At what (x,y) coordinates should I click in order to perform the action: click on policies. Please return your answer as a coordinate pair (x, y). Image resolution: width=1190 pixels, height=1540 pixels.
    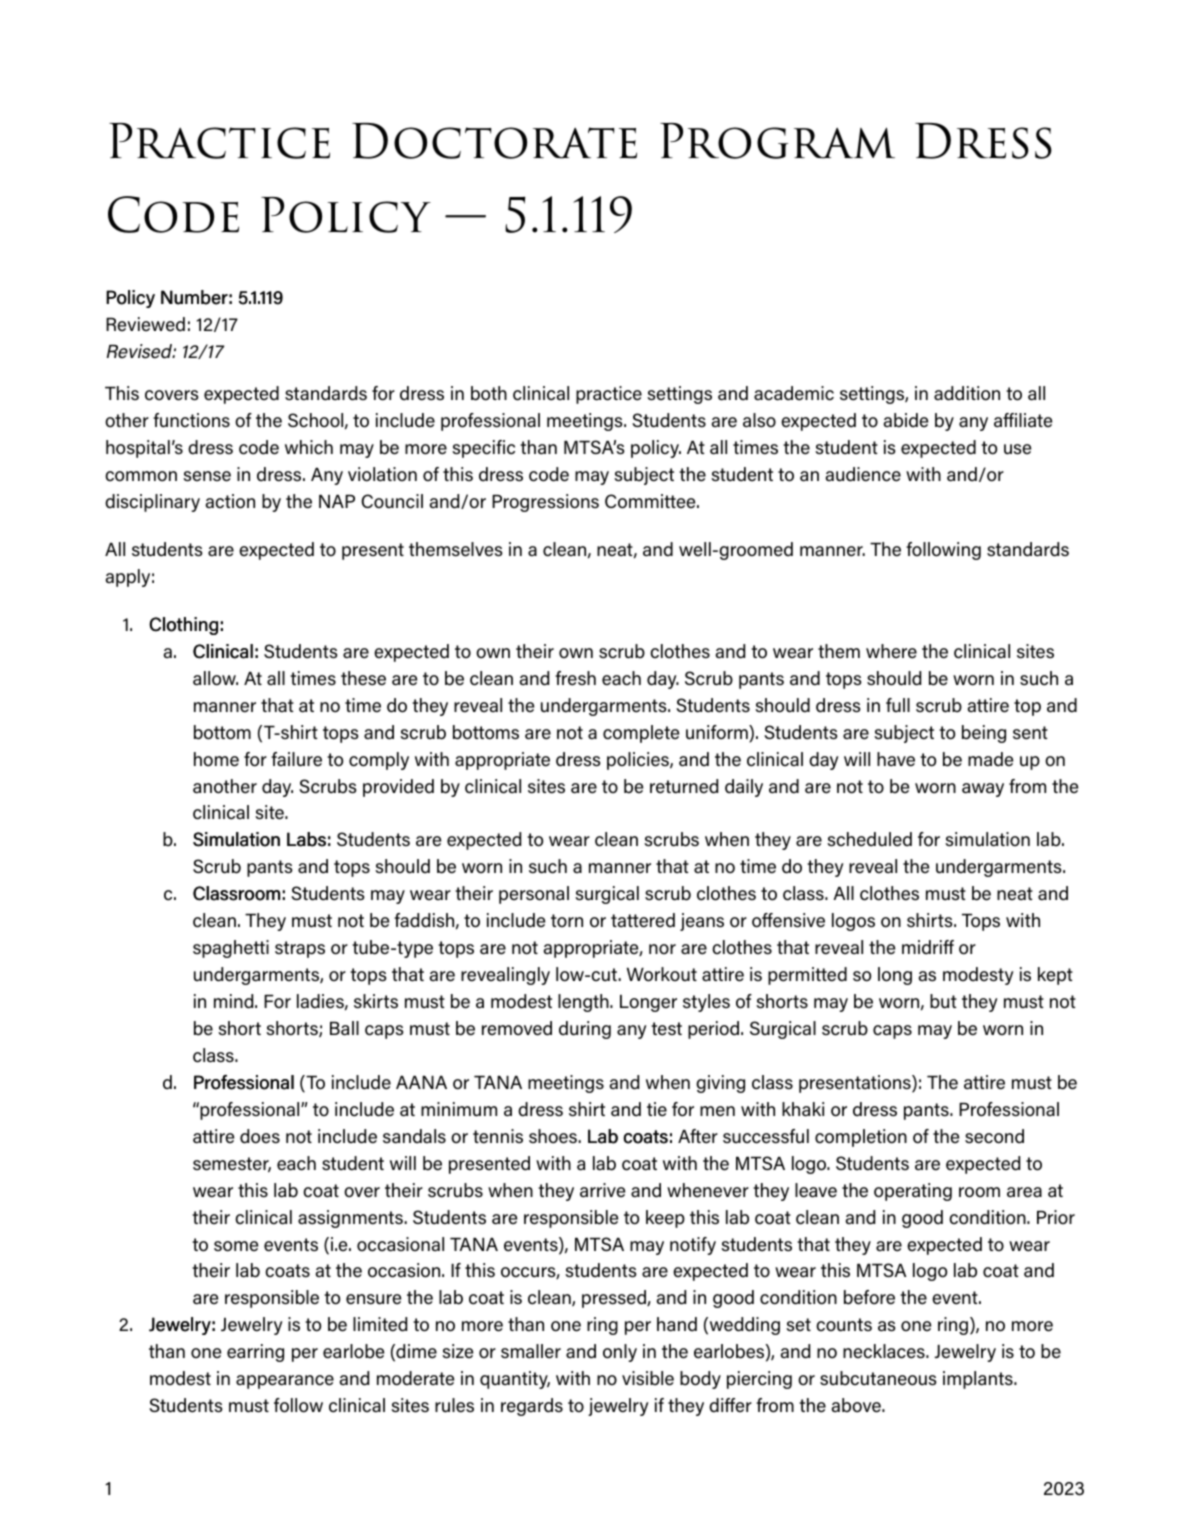
    Looking at the image, I should click on (639, 761).
